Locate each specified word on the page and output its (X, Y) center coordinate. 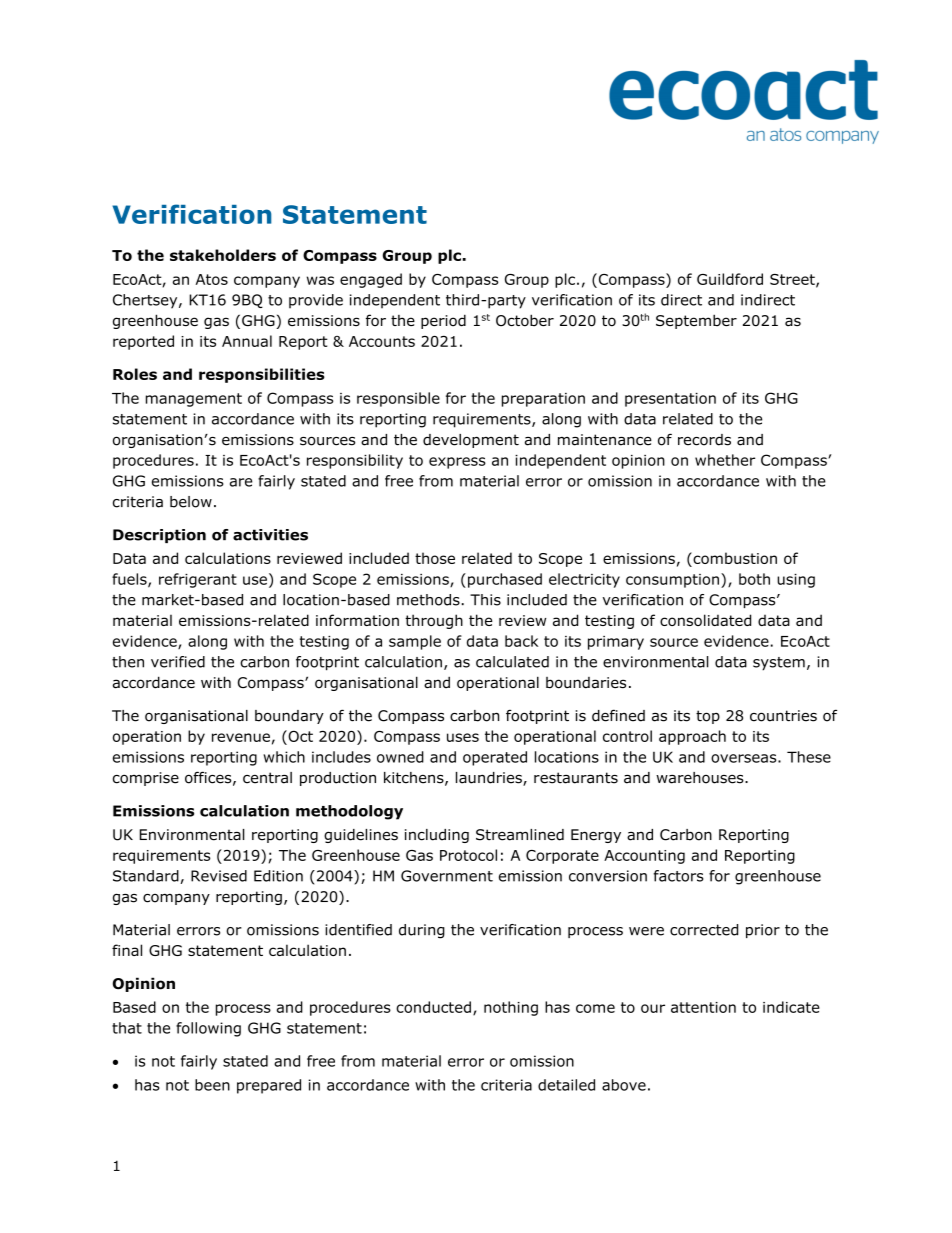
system (779, 664)
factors (678, 876)
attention (703, 1007)
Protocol (468, 855)
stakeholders (223, 255)
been (212, 1085)
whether (725, 460)
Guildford (730, 279)
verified (178, 662)
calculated (512, 662)
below (191, 502)
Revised (219, 876)
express (457, 463)
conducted (433, 1007)
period (443, 321)
